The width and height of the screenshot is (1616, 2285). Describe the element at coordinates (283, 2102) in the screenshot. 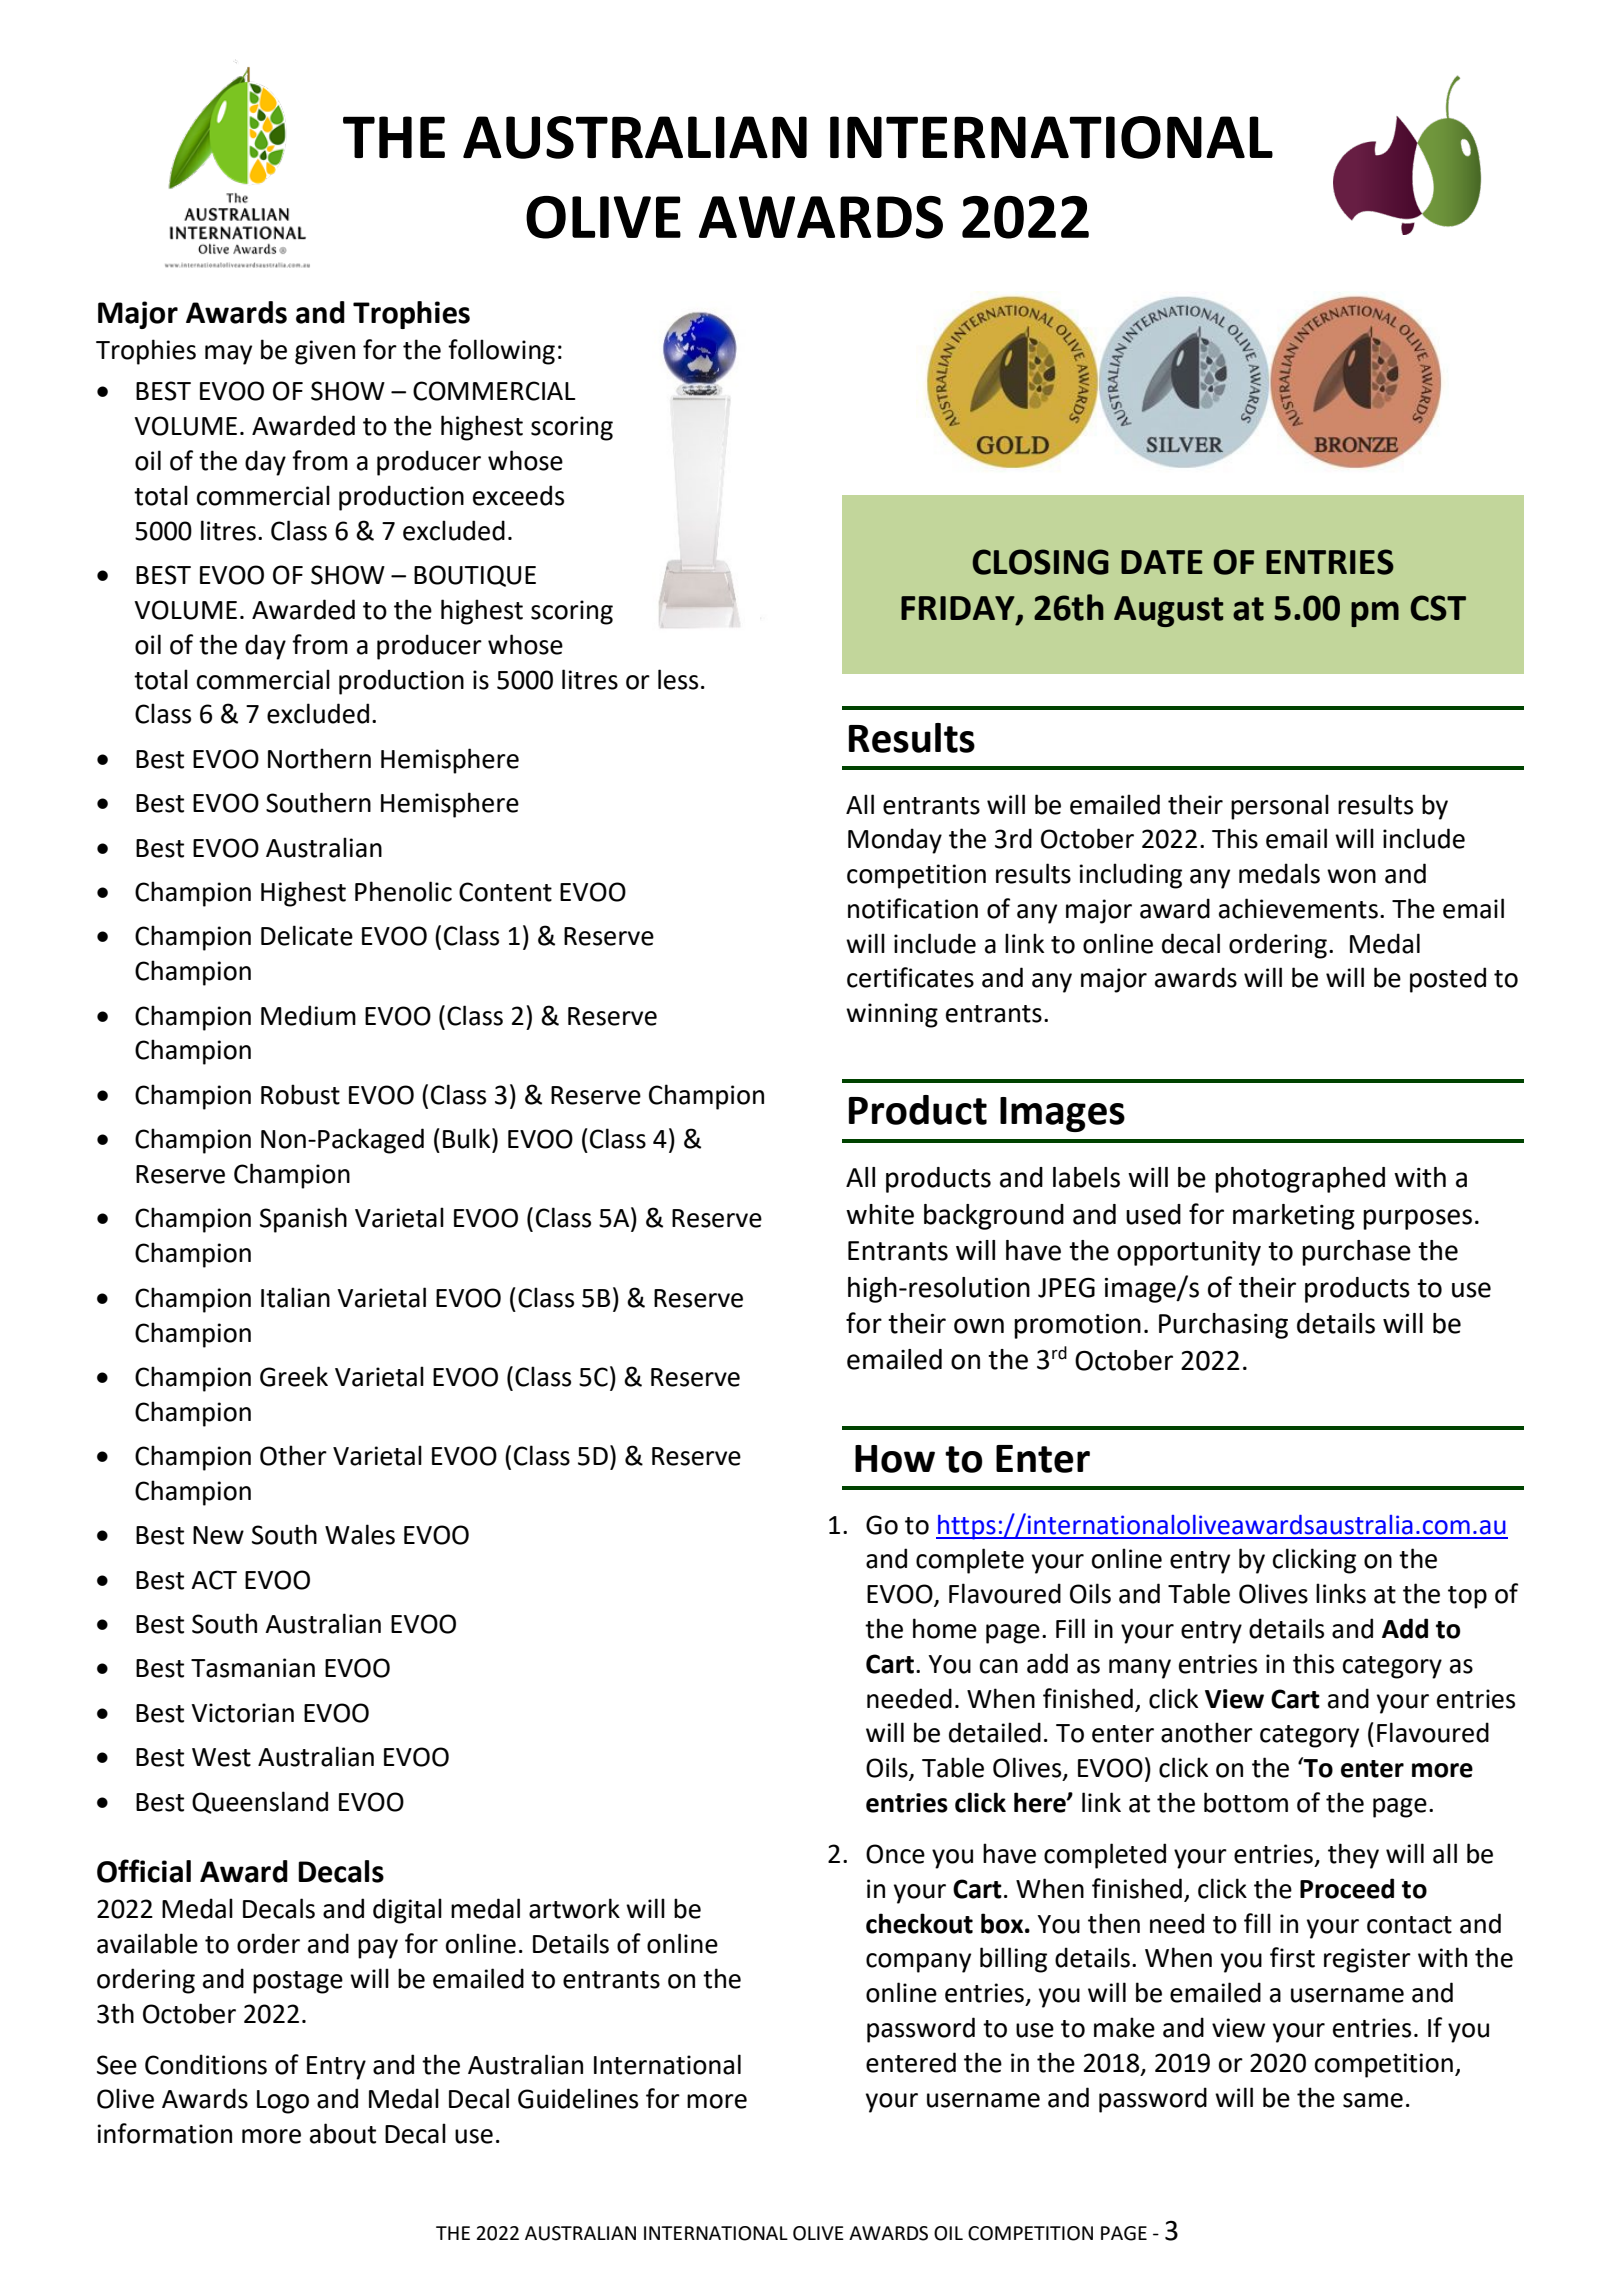

I see `Logo` at that location.
